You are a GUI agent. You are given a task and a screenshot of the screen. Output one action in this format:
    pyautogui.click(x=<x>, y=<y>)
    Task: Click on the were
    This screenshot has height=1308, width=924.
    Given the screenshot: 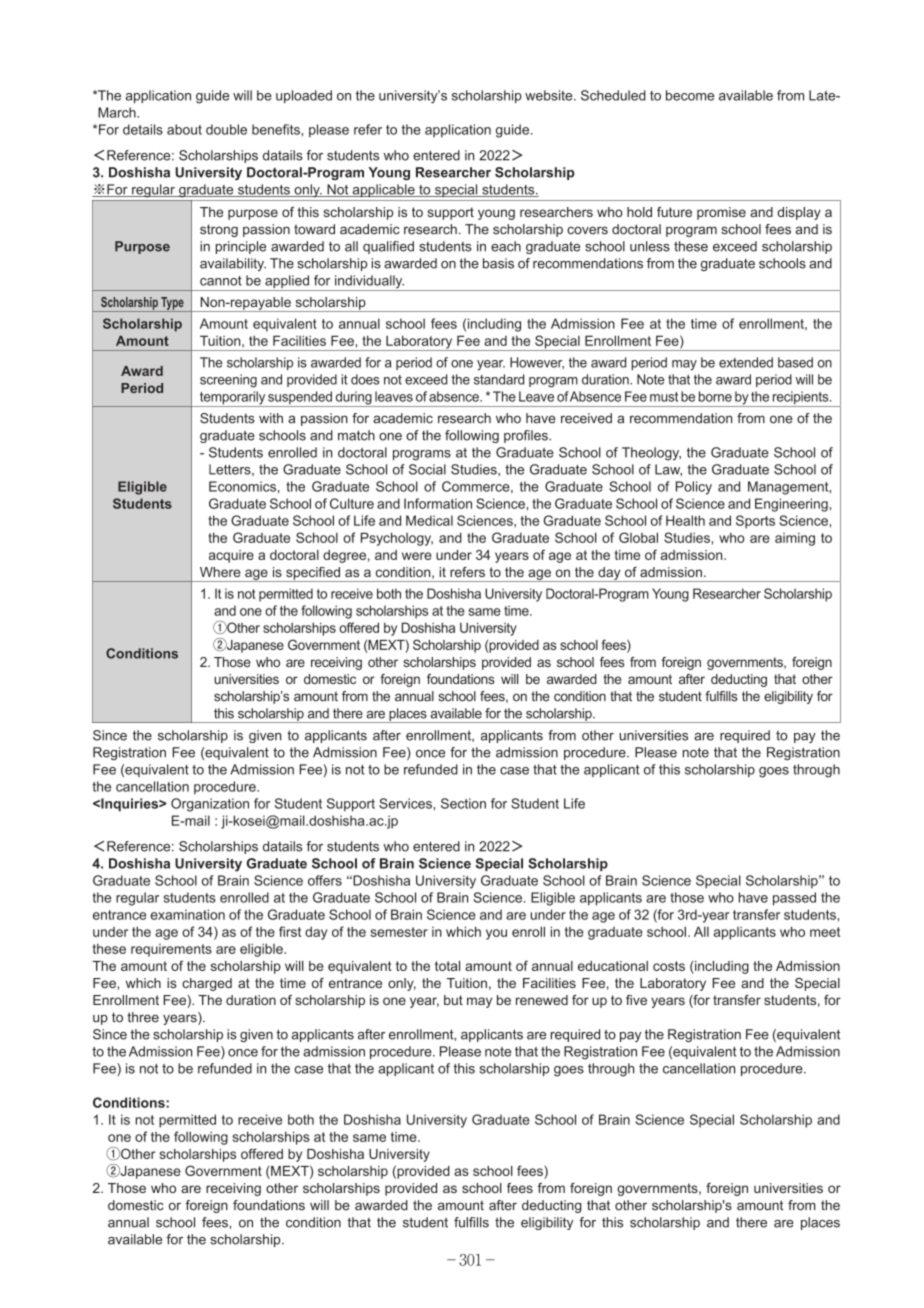 What is the action you would take?
    pyautogui.click(x=417, y=556)
